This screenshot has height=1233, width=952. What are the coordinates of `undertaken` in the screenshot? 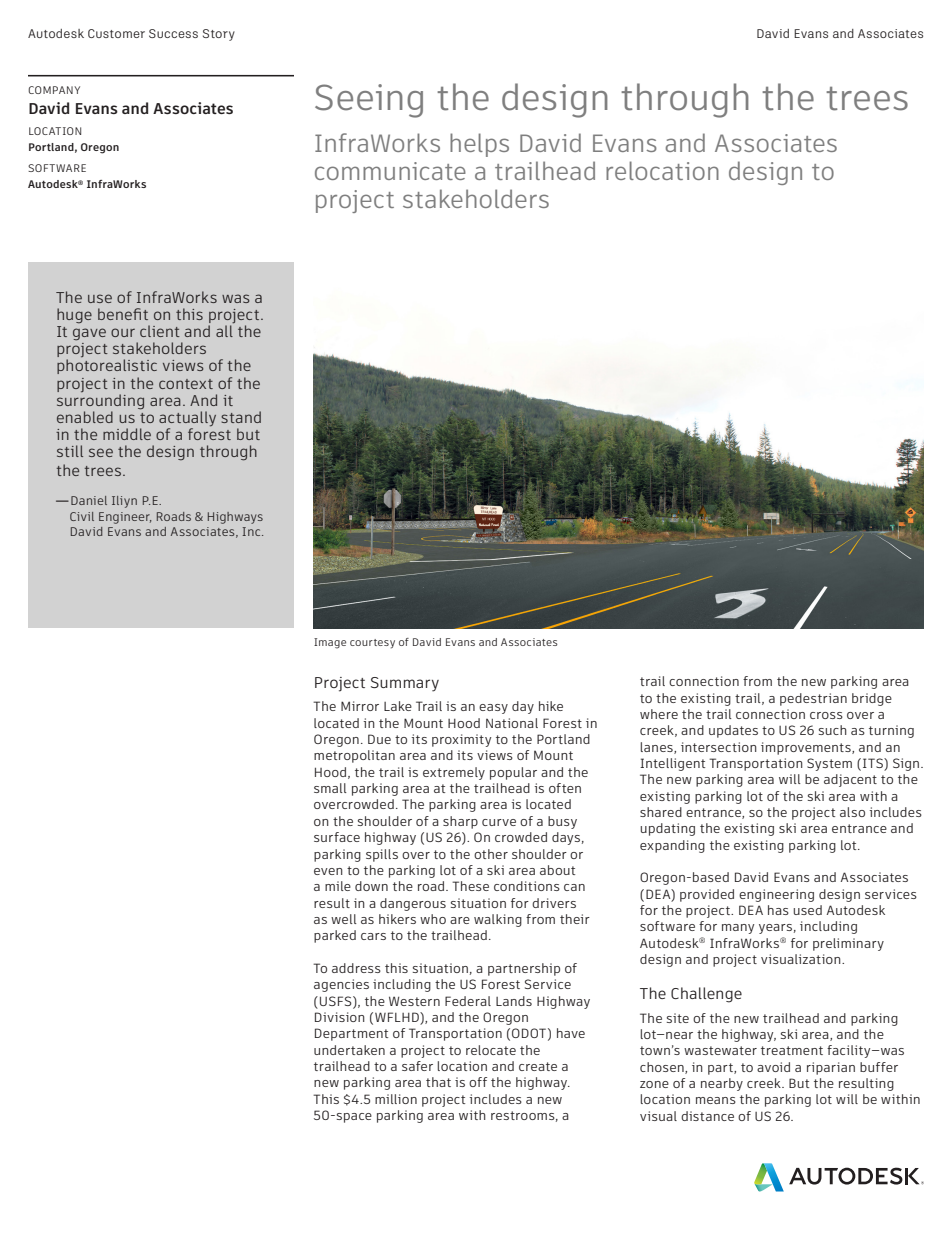 It's located at (349, 1050).
